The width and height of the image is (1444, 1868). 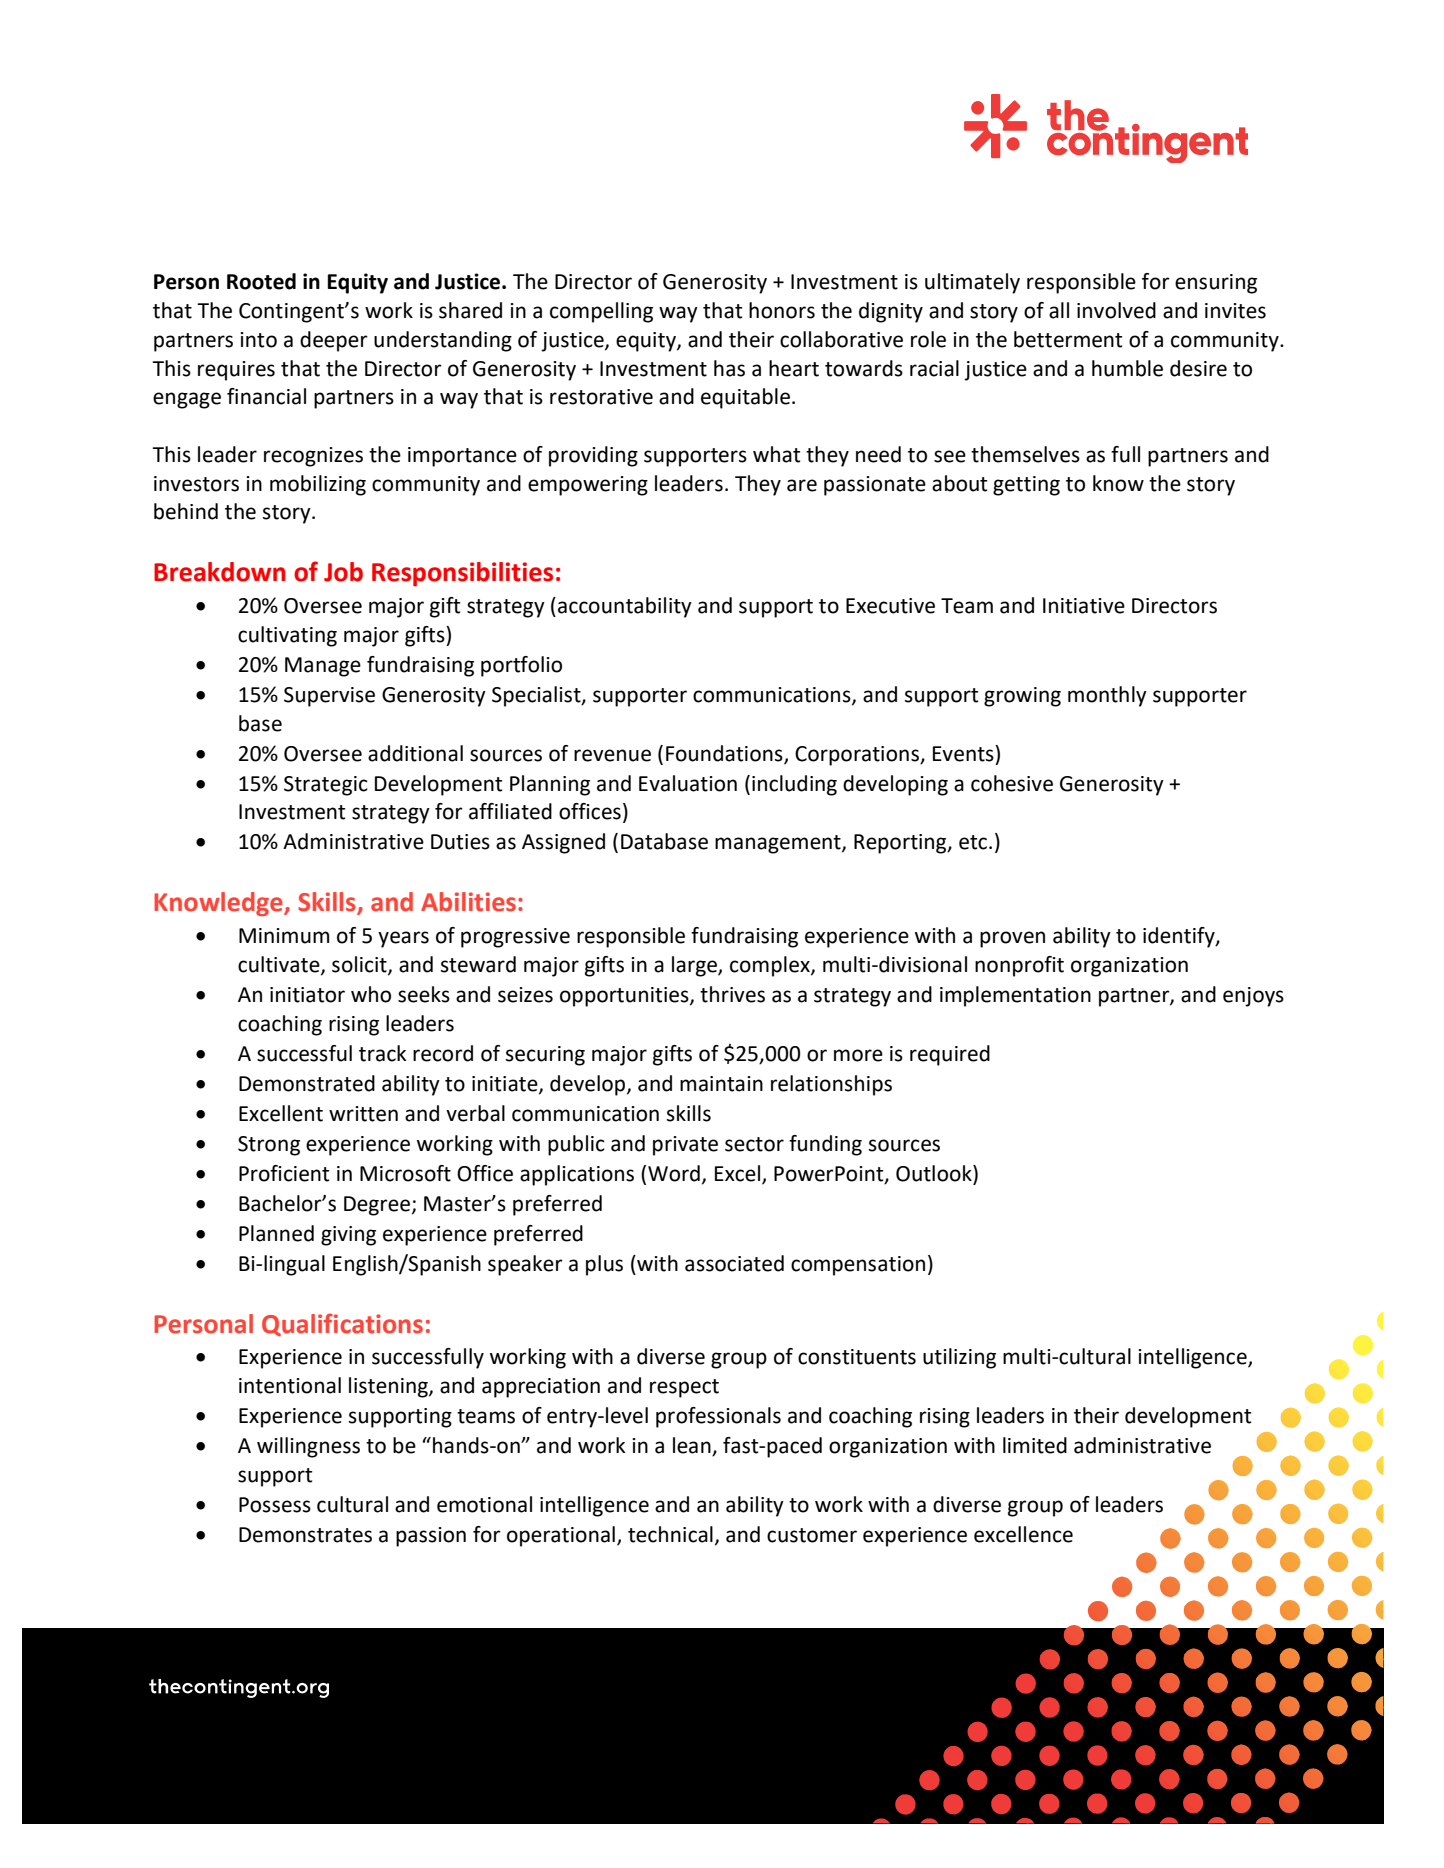 I want to click on proven, so click(x=1012, y=939).
